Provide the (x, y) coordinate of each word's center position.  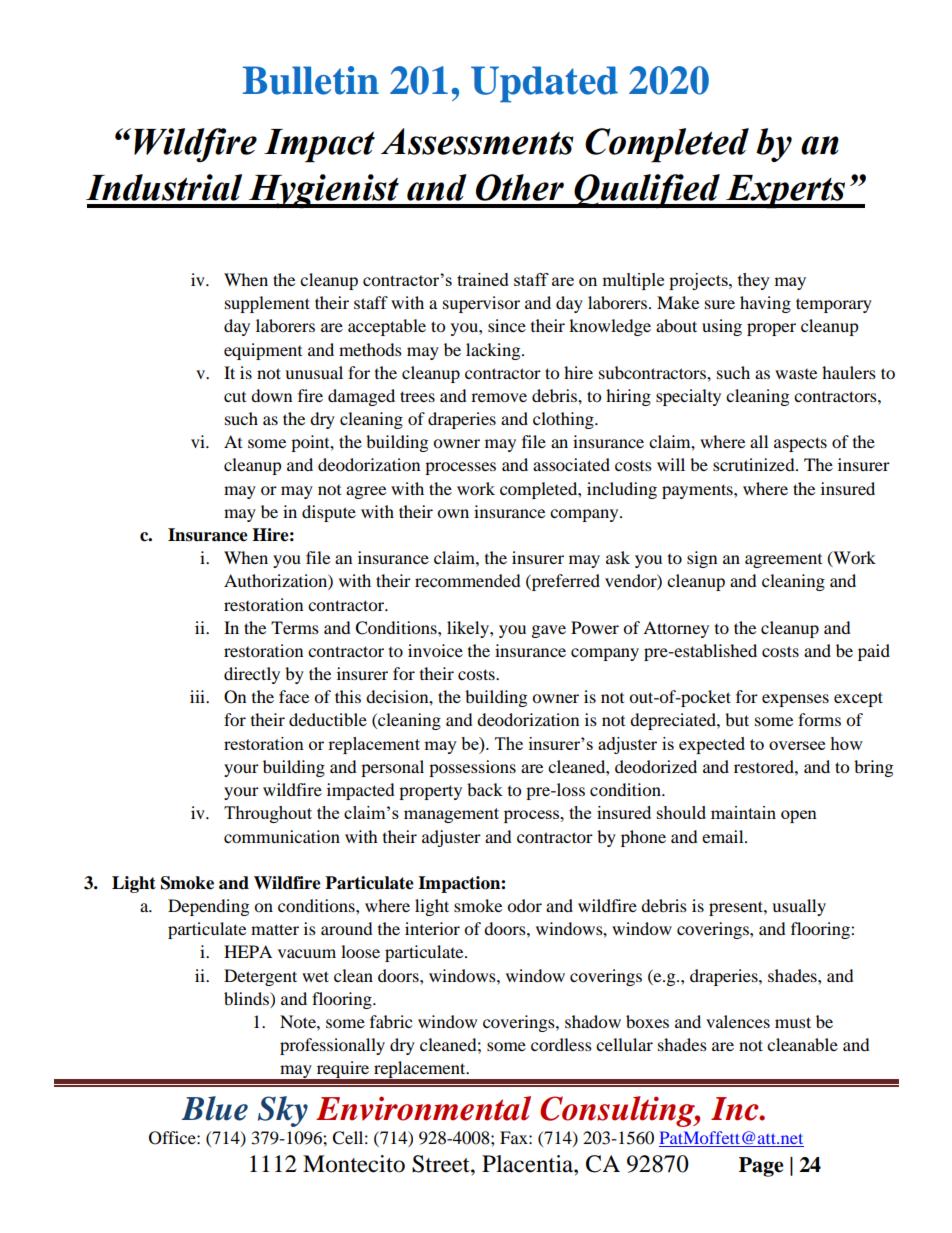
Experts (786, 192)
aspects (800, 444)
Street (442, 1164)
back (485, 789)
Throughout (268, 814)
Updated (544, 84)
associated (571, 464)
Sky (283, 1111)
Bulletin (311, 80)
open (799, 816)
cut (235, 397)
